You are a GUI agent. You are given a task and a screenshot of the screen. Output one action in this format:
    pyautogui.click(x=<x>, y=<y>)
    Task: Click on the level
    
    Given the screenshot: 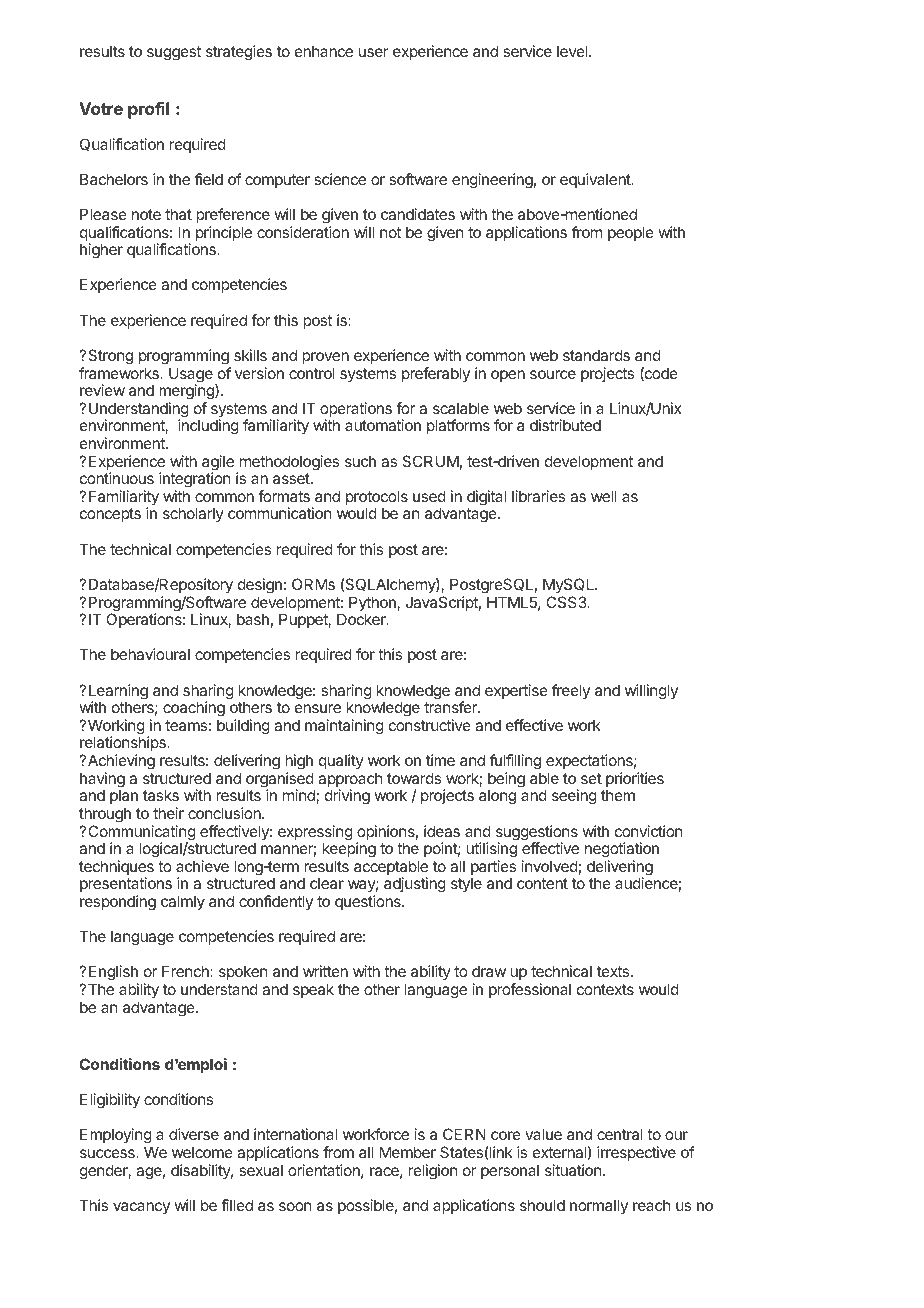 What is the action you would take?
    pyautogui.click(x=573, y=51)
